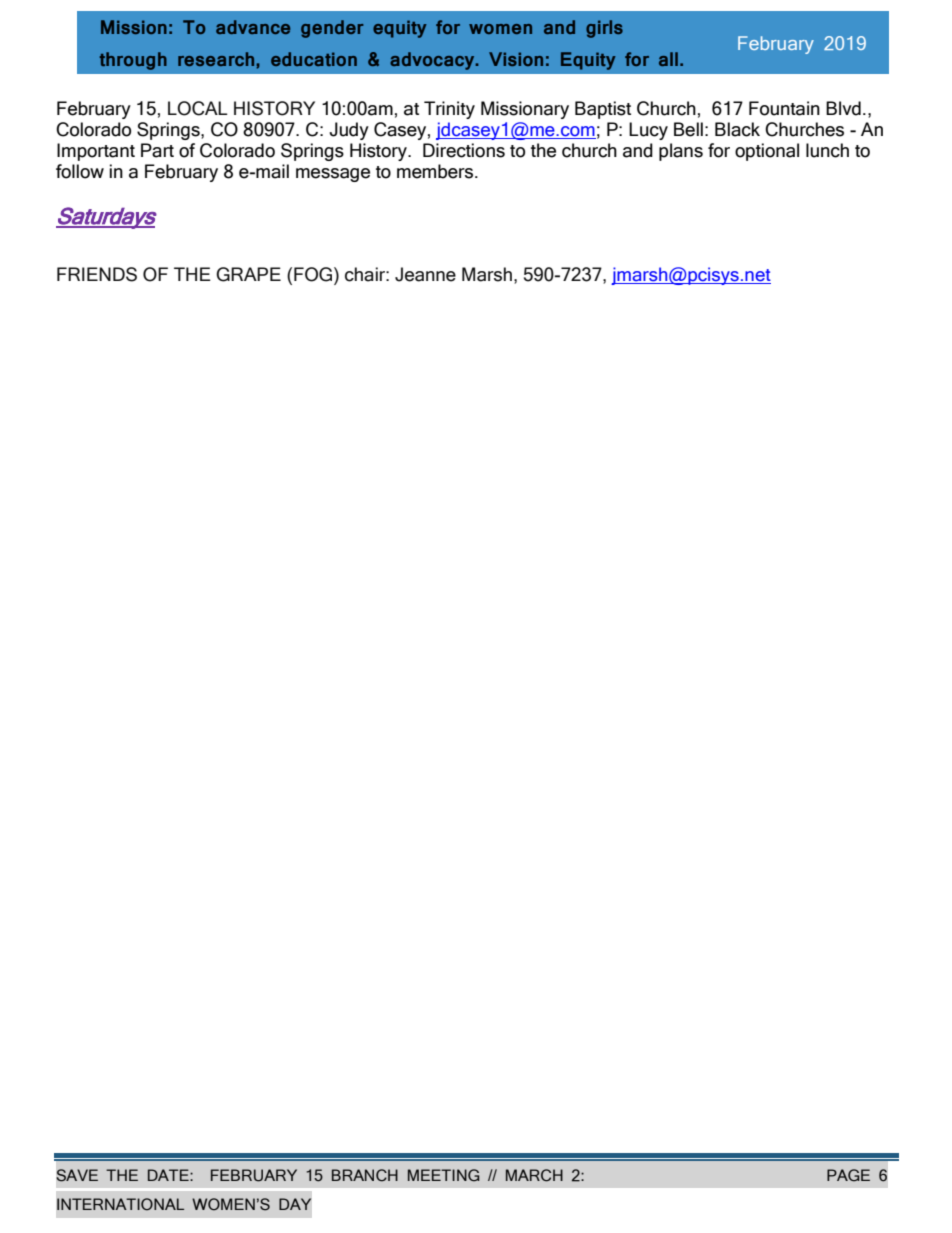  What do you see at coordinates (133, 61) in the image?
I see `through` at bounding box center [133, 61].
